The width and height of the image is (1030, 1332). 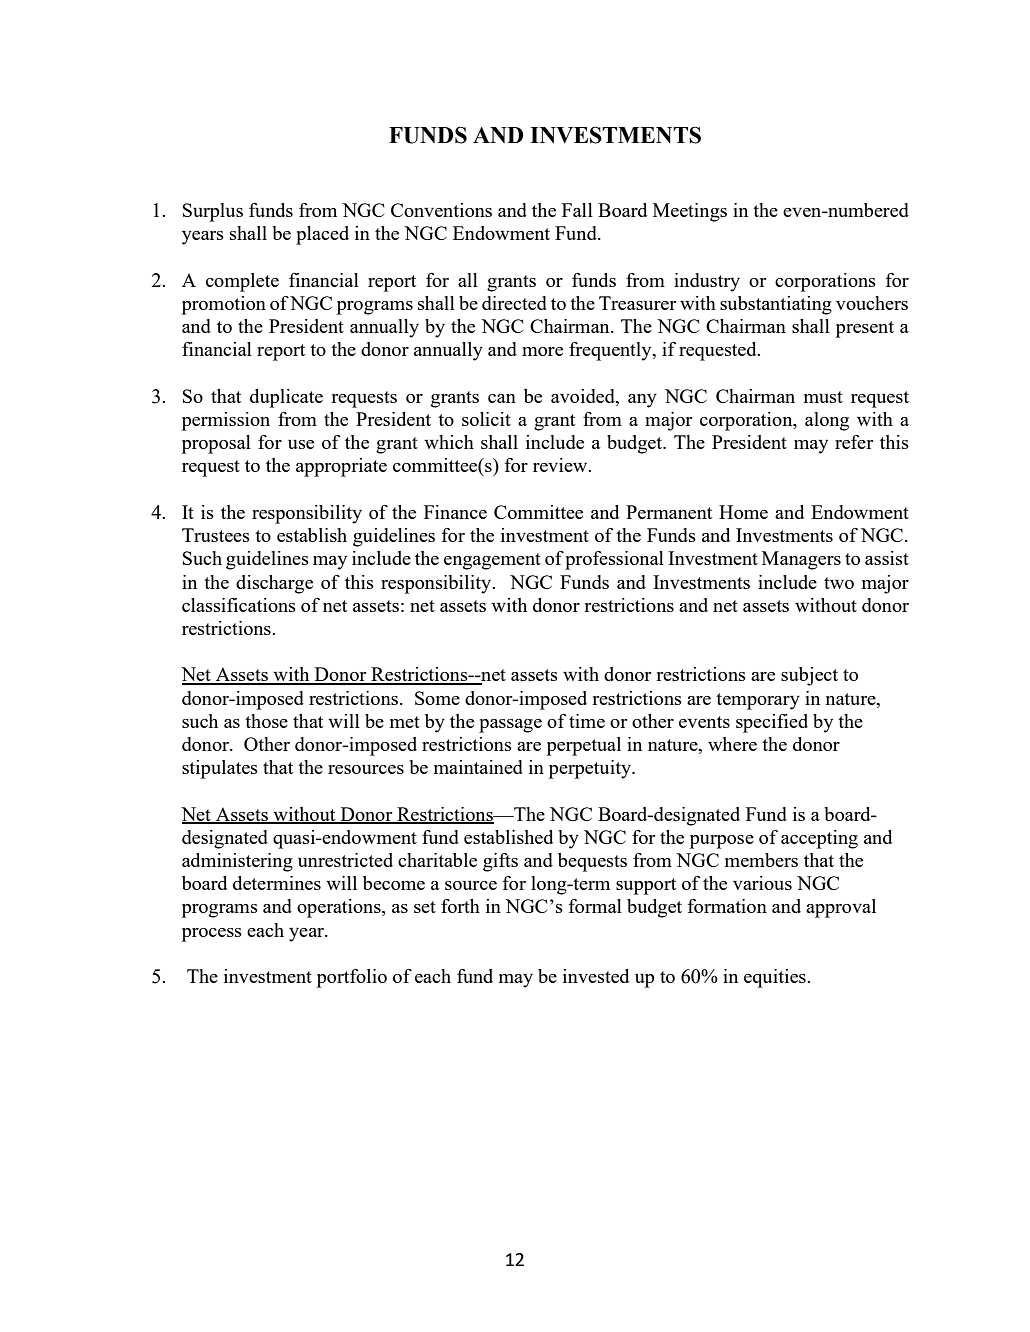 What do you see at coordinates (352, 978) in the image?
I see `portfolio` at bounding box center [352, 978].
